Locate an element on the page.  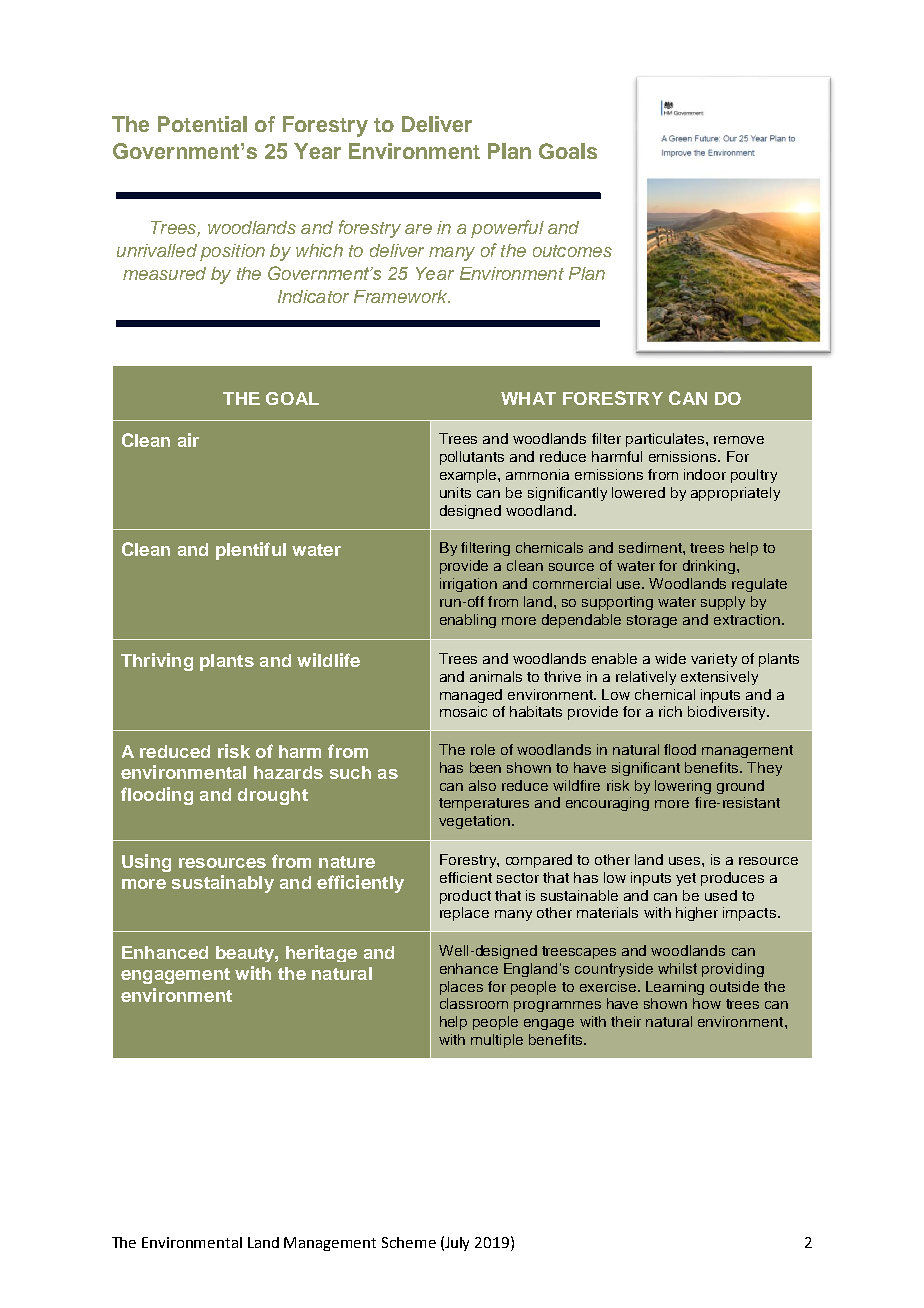
multiple is located at coordinates (497, 1041).
